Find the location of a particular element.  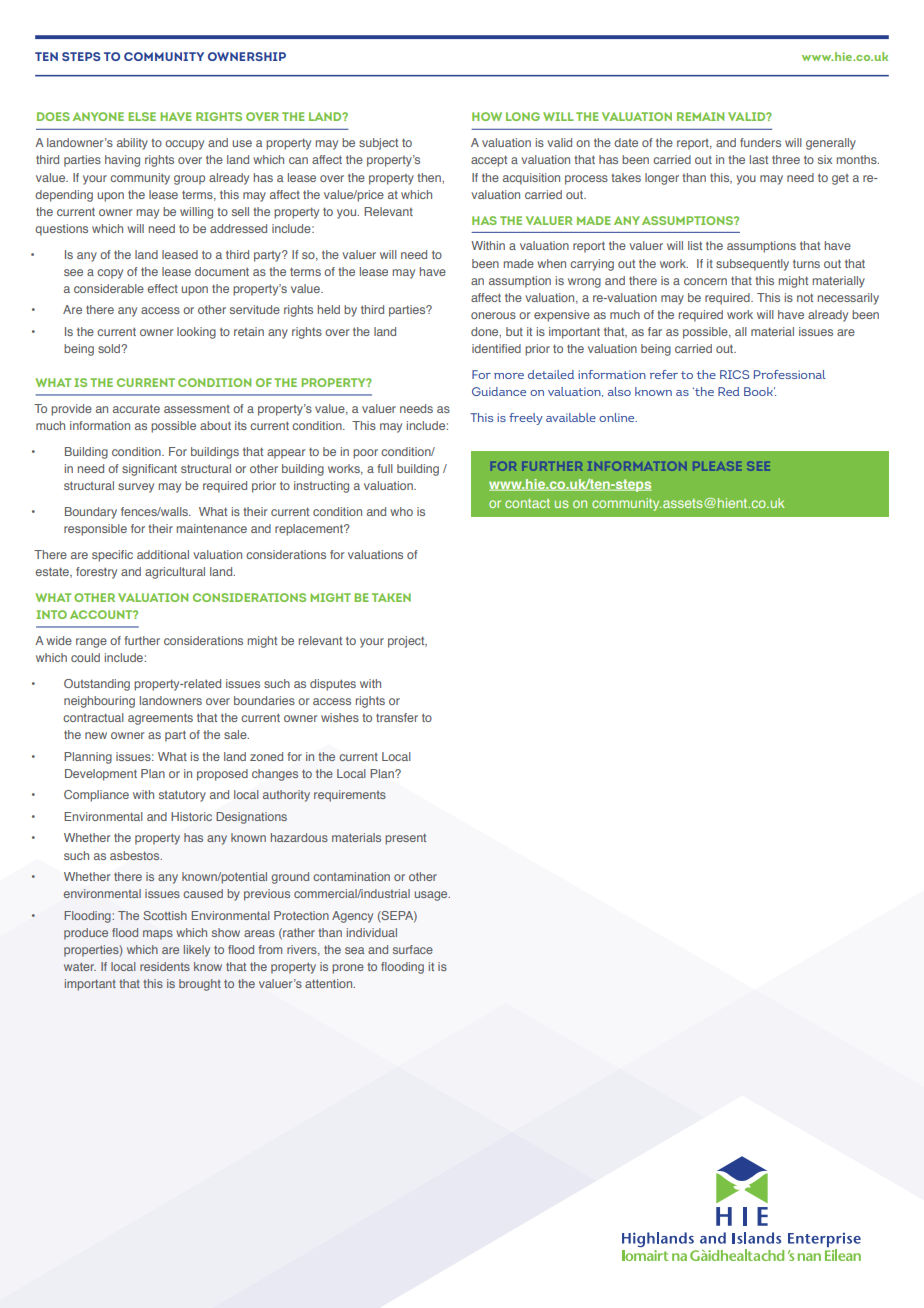

RICS is located at coordinates (734, 374).
